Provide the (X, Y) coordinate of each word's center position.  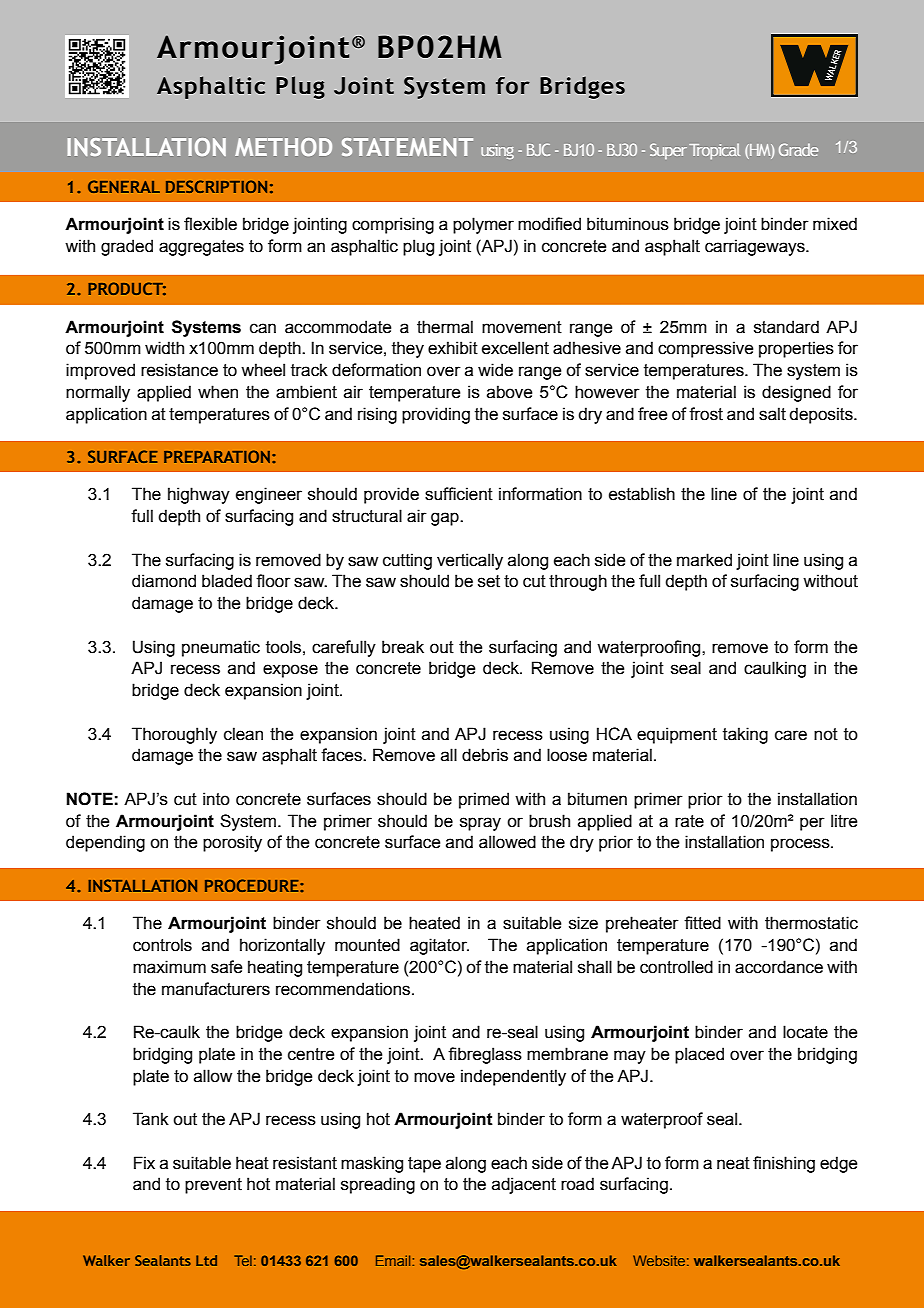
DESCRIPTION (216, 186)
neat (733, 1163)
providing (436, 415)
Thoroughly (174, 735)
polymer (483, 225)
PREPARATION (217, 456)
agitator (439, 946)
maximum (169, 967)
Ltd (206, 1260)
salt (772, 414)
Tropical (714, 151)
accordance (779, 967)
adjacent (524, 1185)
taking (745, 735)
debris (485, 755)
